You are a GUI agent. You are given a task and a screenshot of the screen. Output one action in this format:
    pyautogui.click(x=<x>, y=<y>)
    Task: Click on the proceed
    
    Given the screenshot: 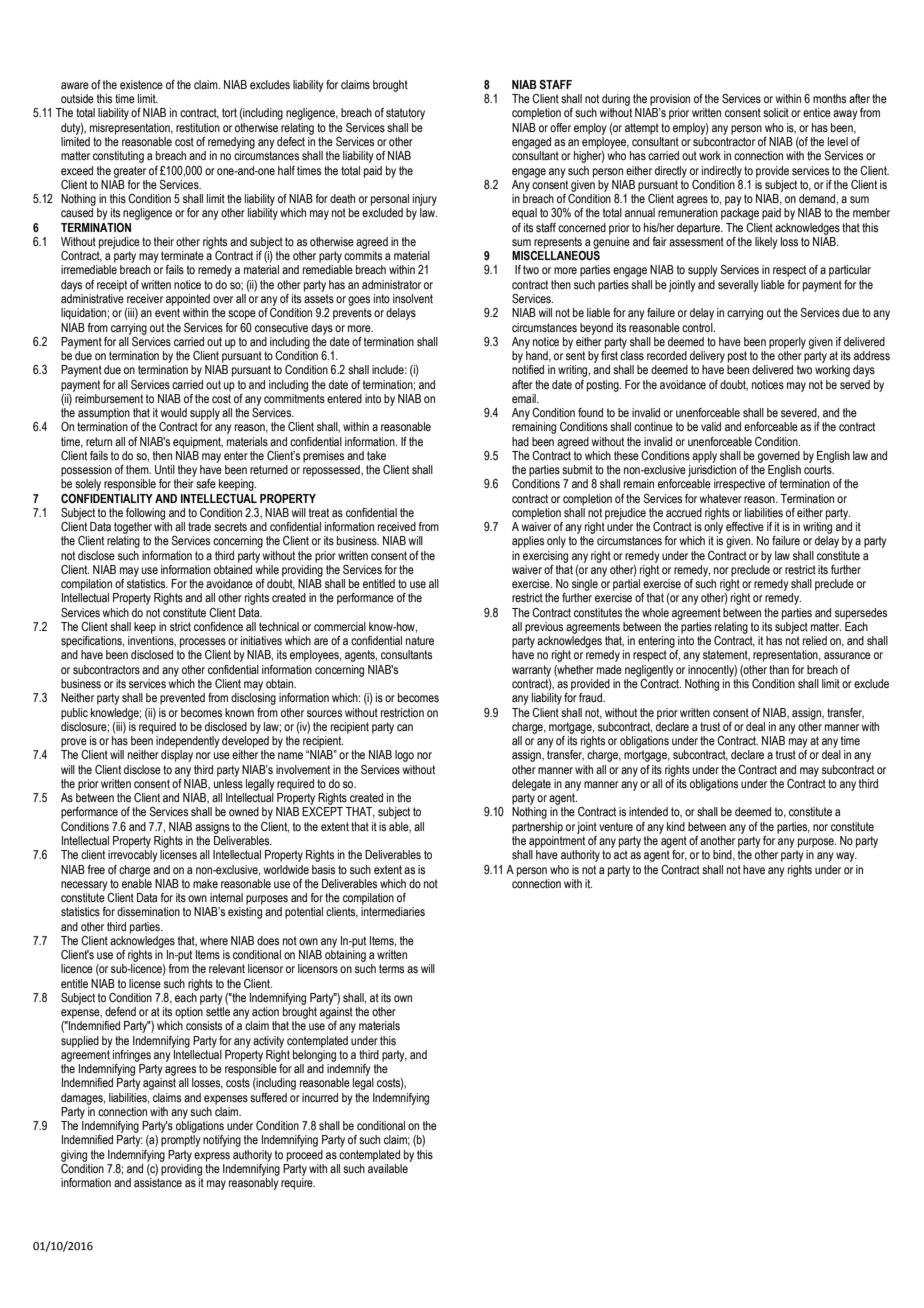 What is the action you would take?
    pyautogui.click(x=305, y=1156)
